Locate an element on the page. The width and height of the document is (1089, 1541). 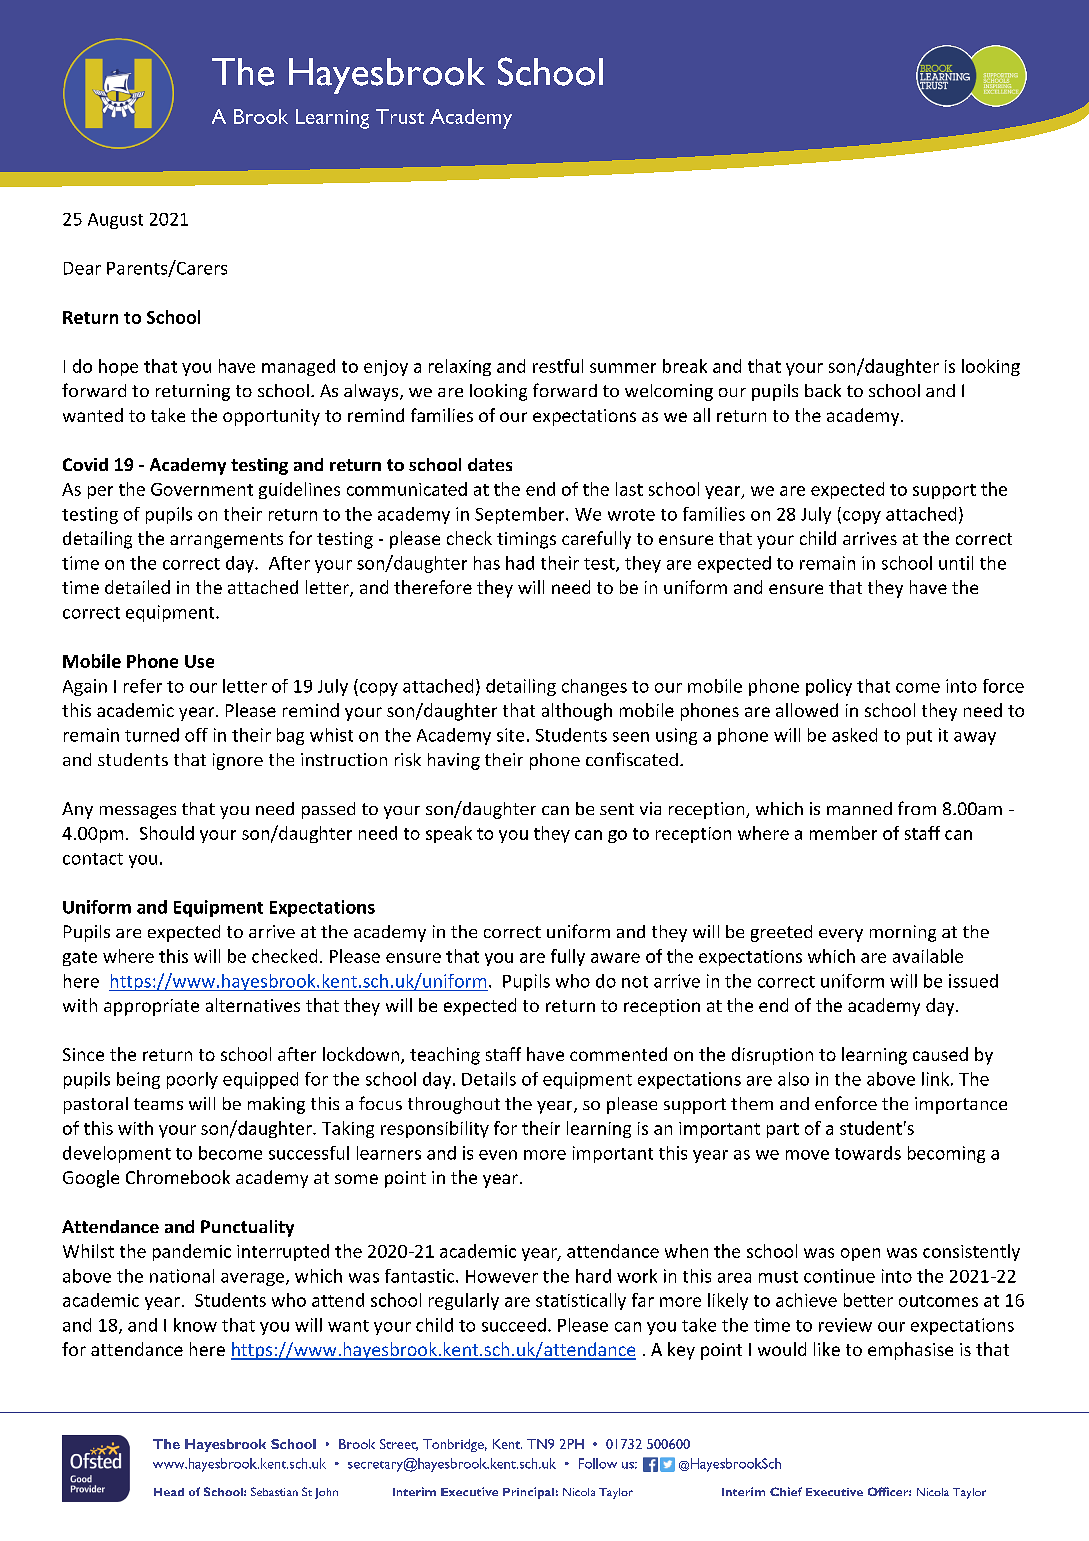
manned is located at coordinates (859, 808).
